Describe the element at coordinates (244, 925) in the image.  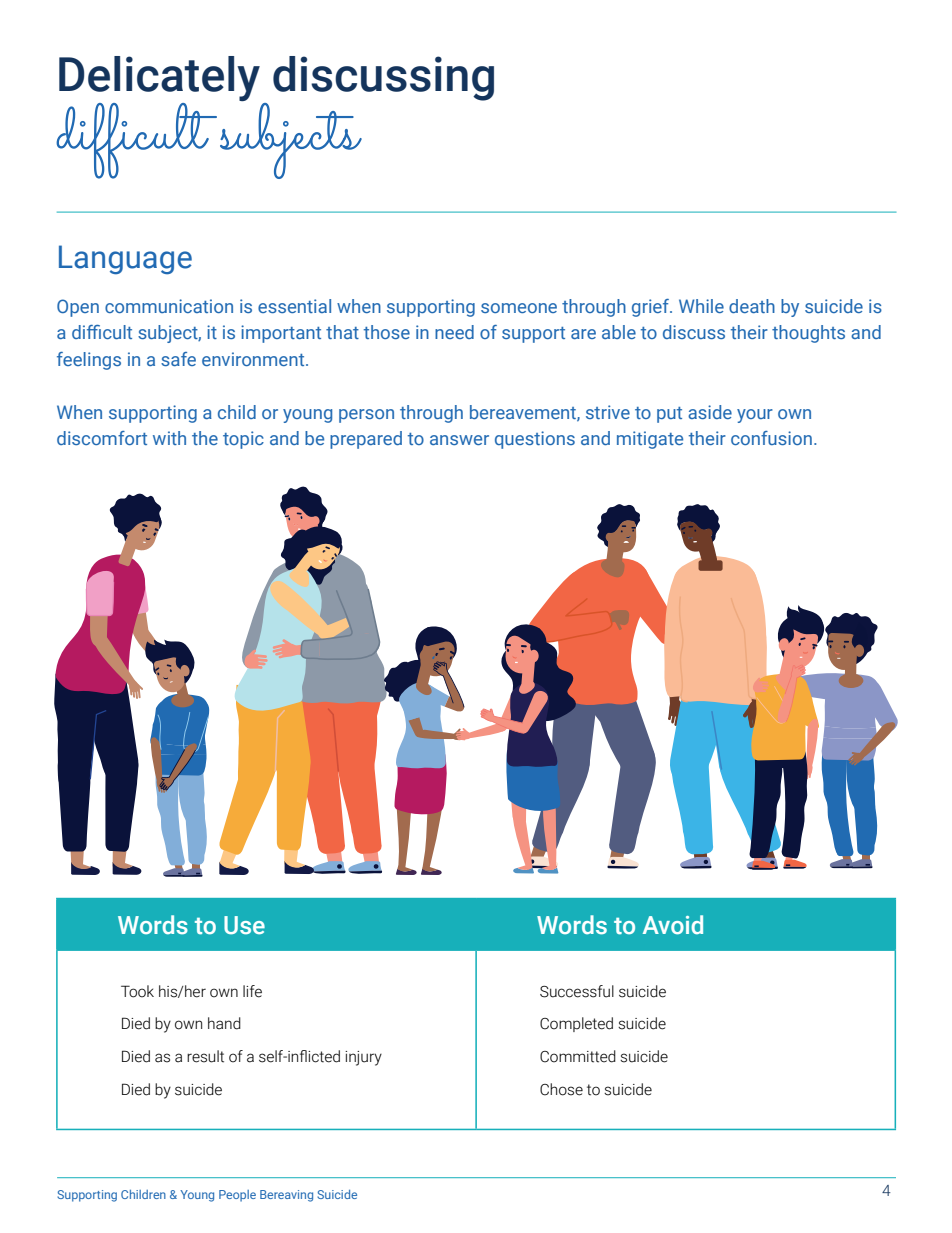
I see `Use` at that location.
